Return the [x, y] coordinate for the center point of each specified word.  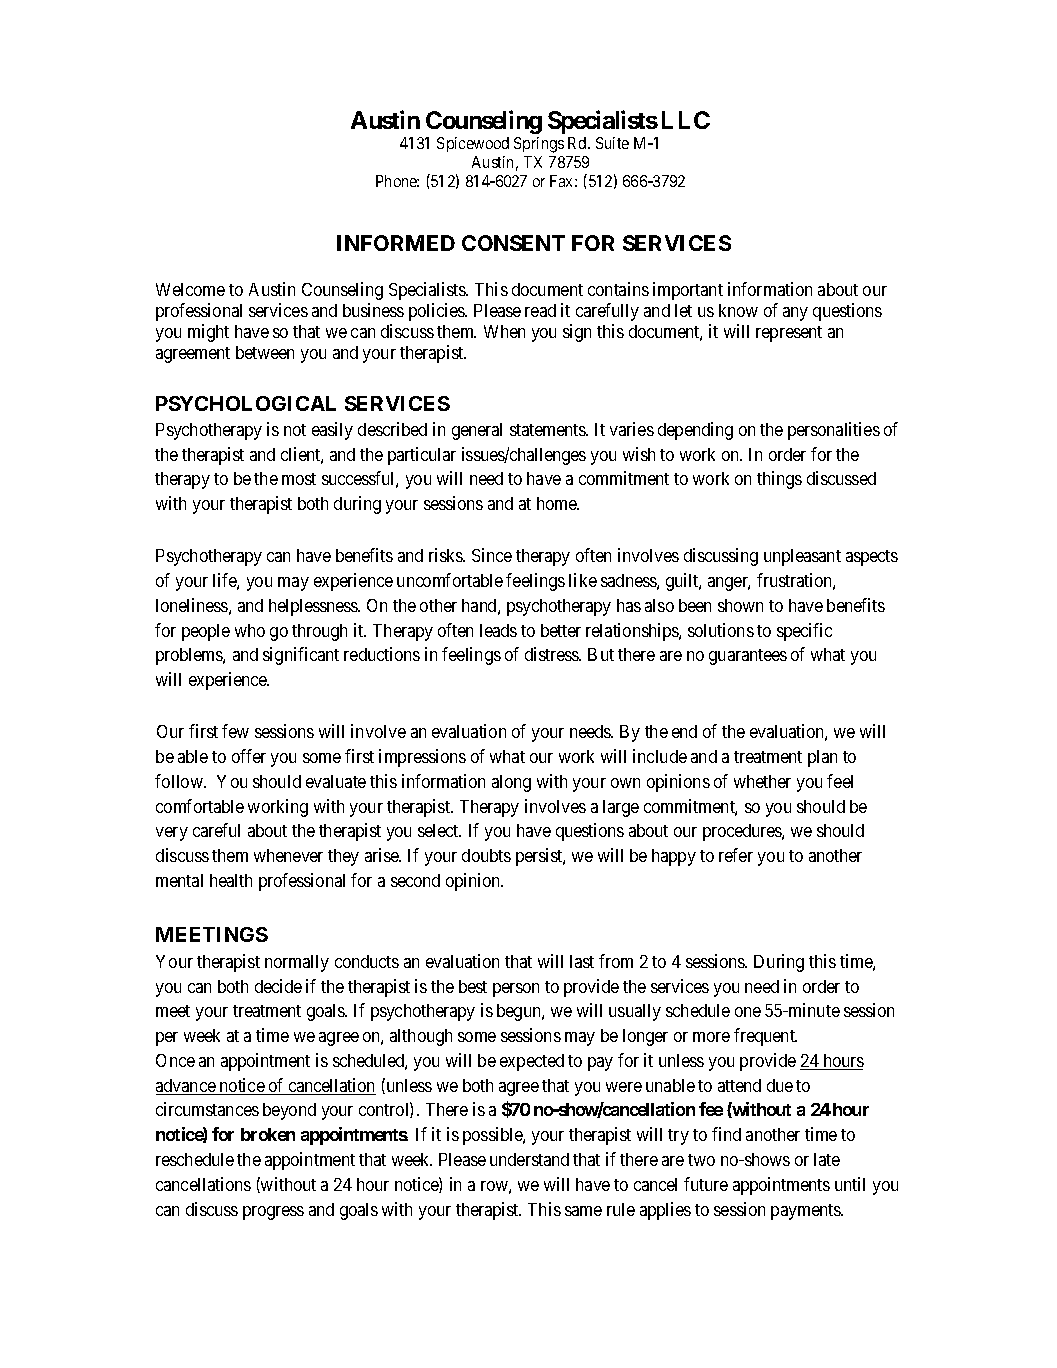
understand [529, 1159]
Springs [539, 145]
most [299, 479]
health [231, 880]
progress [273, 1213]
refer [736, 855]
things [779, 480]
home [557, 503]
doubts [486, 855]
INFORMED [396, 243]
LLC [686, 120]
